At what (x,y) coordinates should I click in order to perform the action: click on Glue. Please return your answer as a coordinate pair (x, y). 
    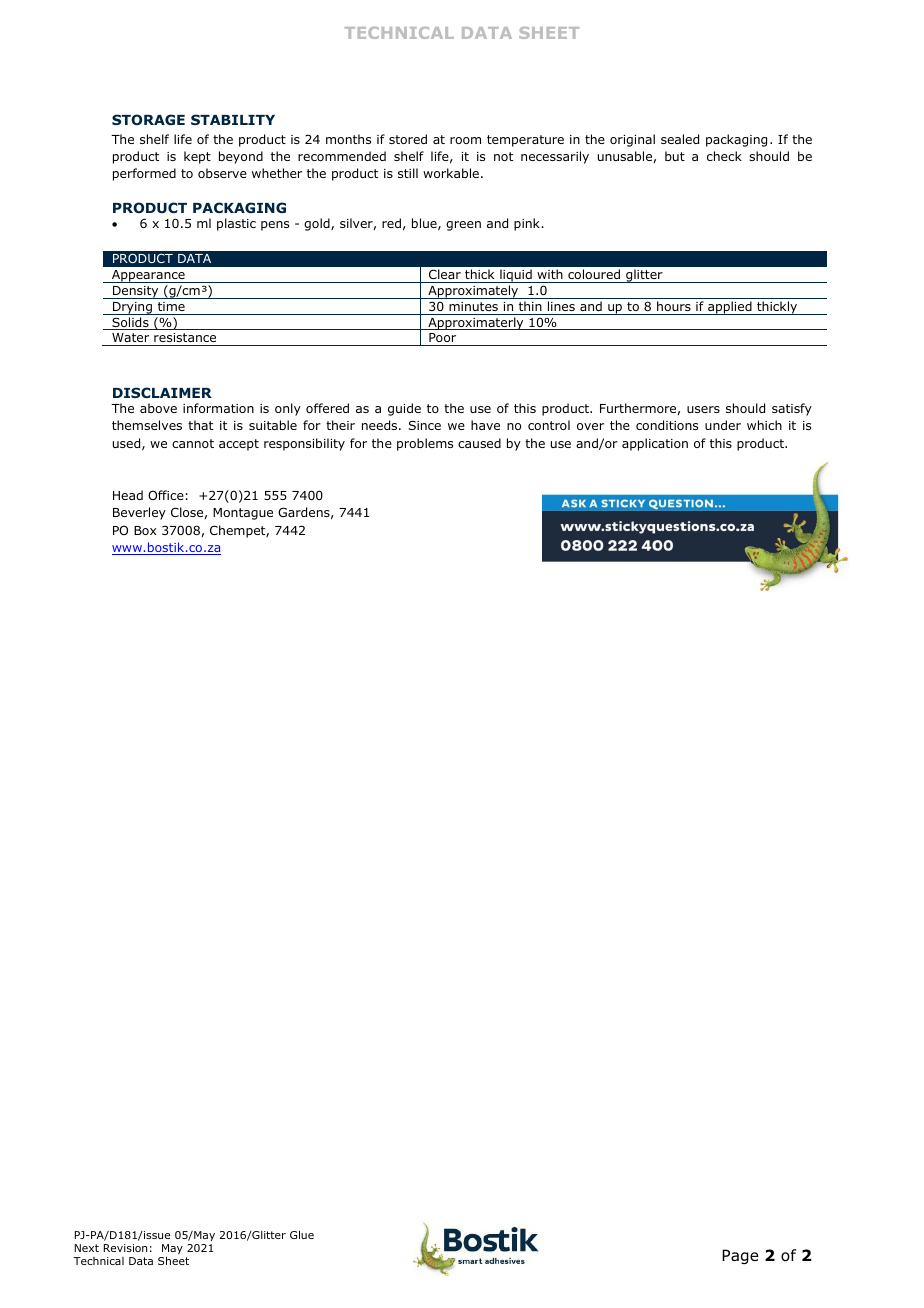
    Looking at the image, I should click on (302, 1234).
